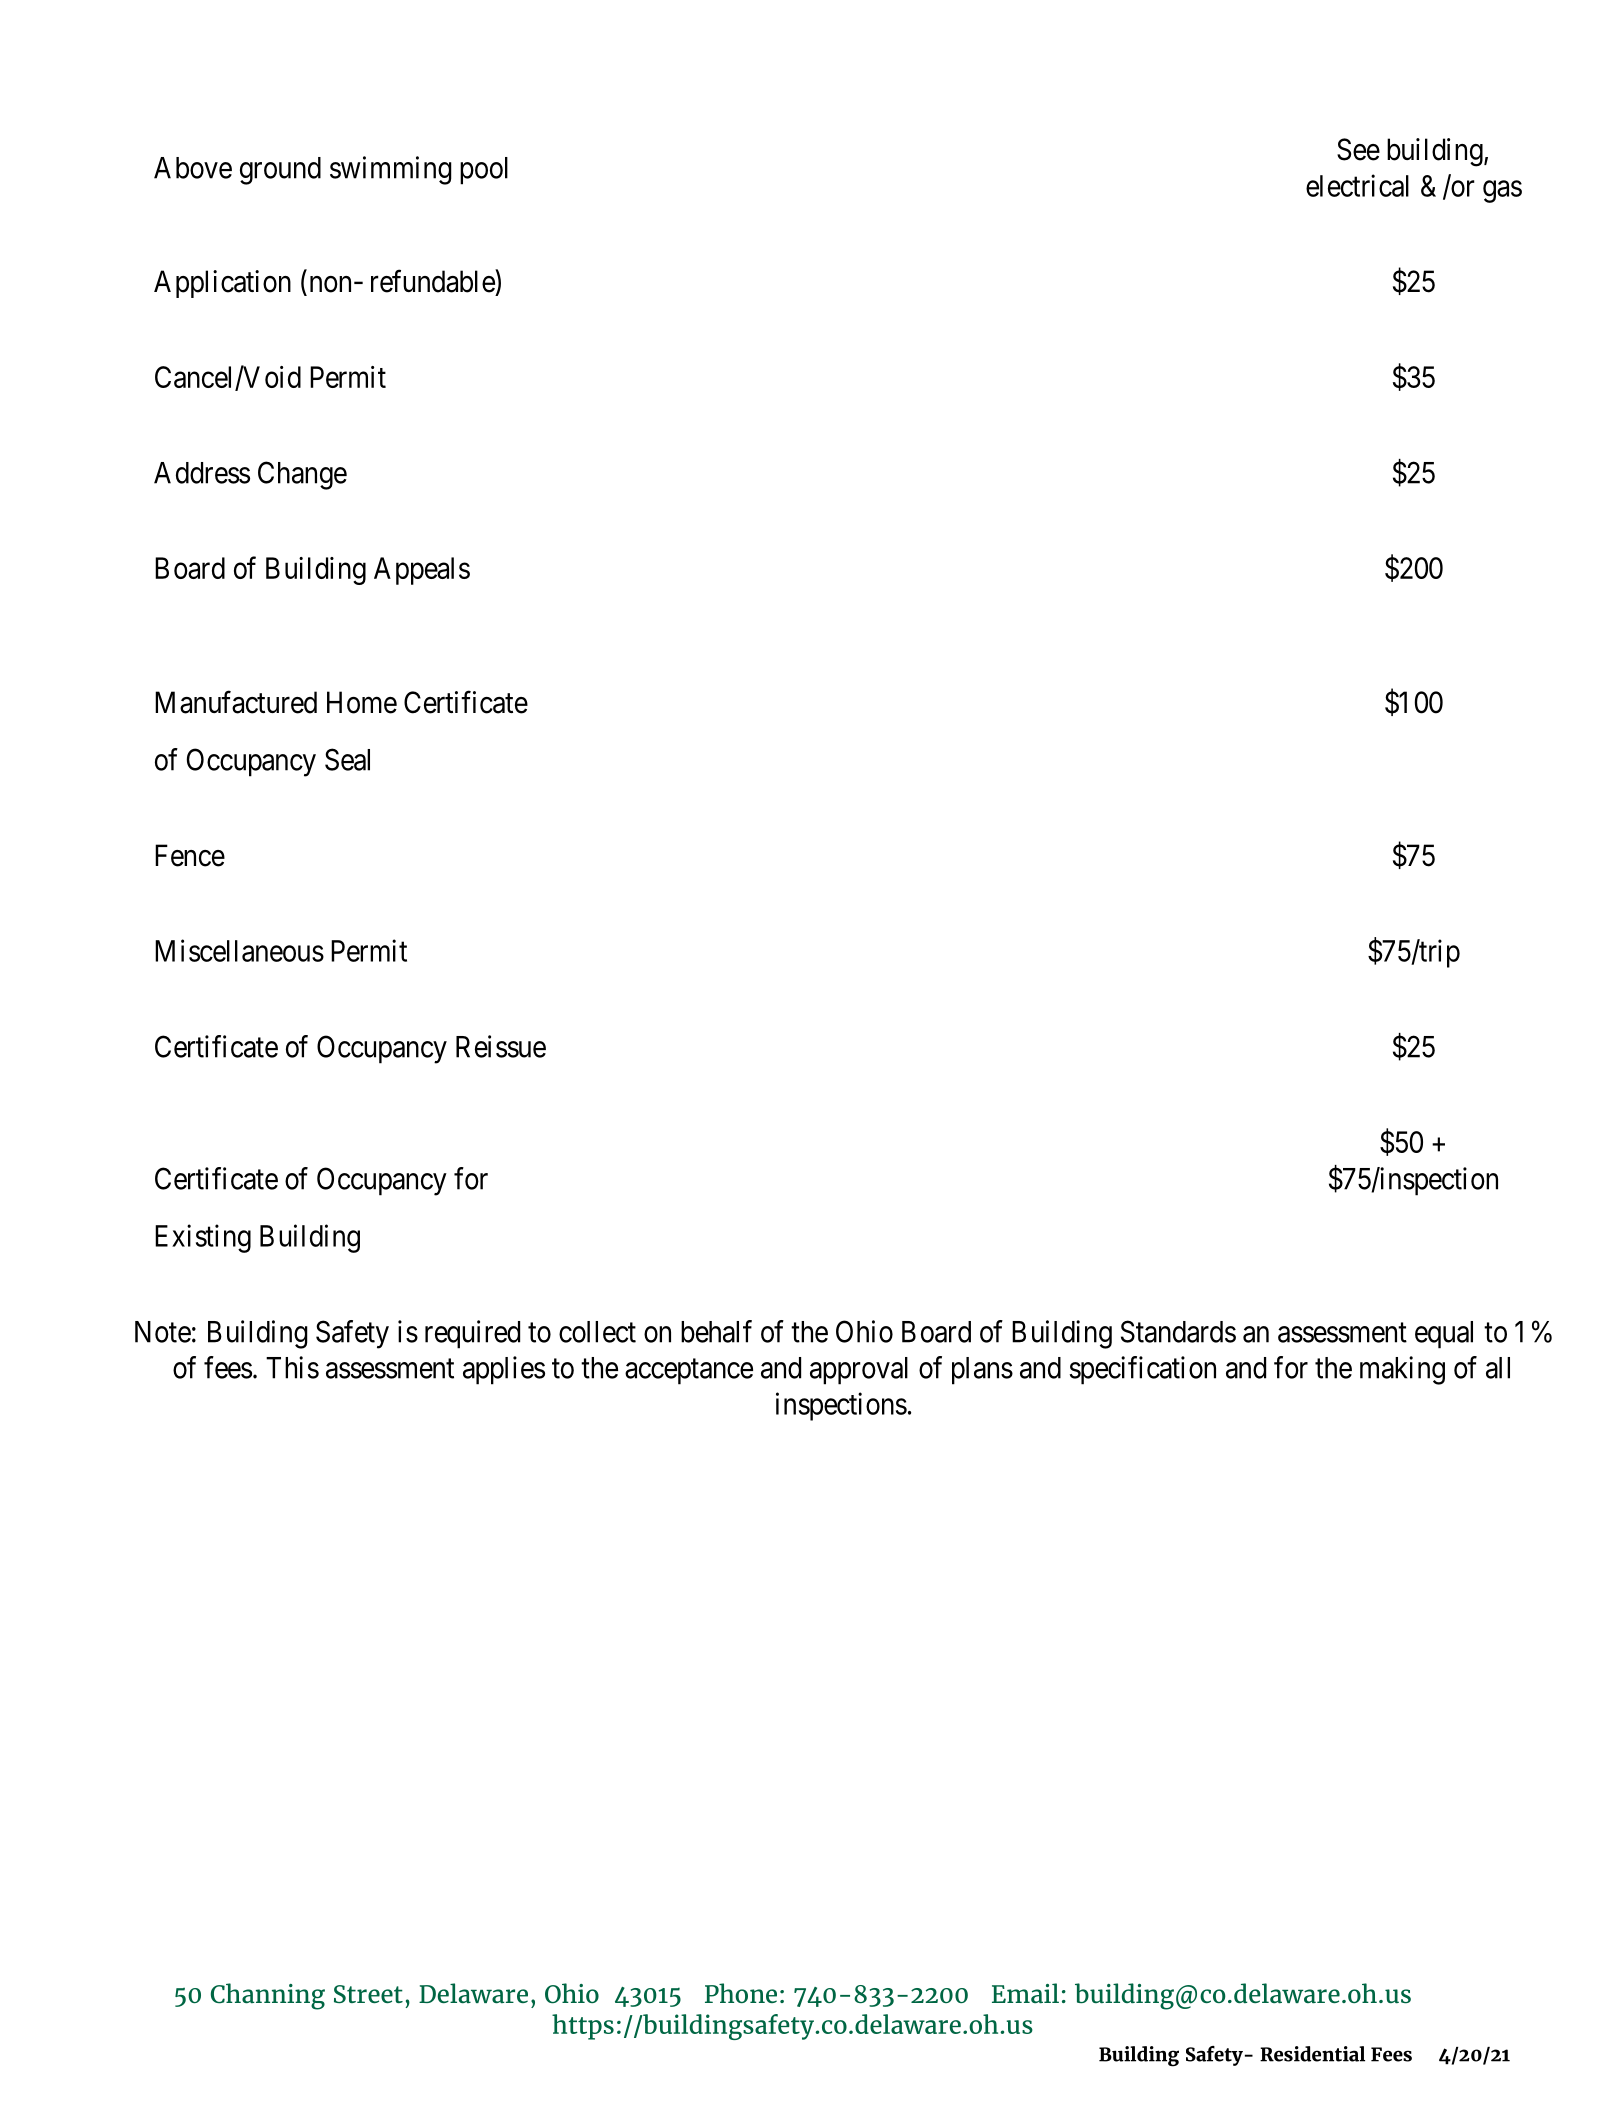 Image resolution: width=1624 pixels, height=2101 pixels. Describe the element at coordinates (1357, 185) in the document. I see `electrical` at that location.
